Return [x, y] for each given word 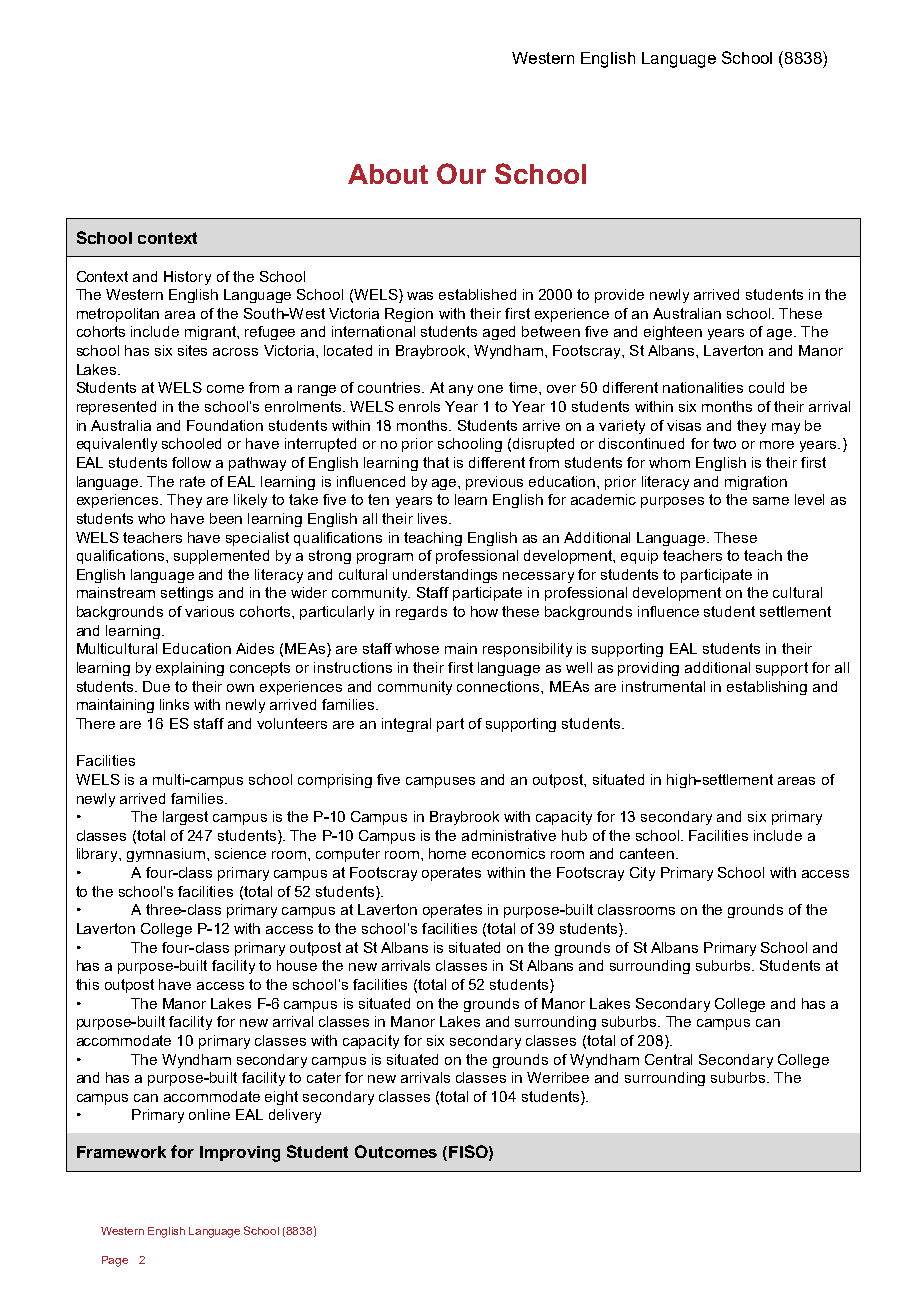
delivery [295, 1116]
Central [668, 1059]
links [174, 704]
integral [406, 725]
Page [115, 1261]
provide [619, 296]
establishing [767, 688]
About [388, 174]
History [187, 278]
